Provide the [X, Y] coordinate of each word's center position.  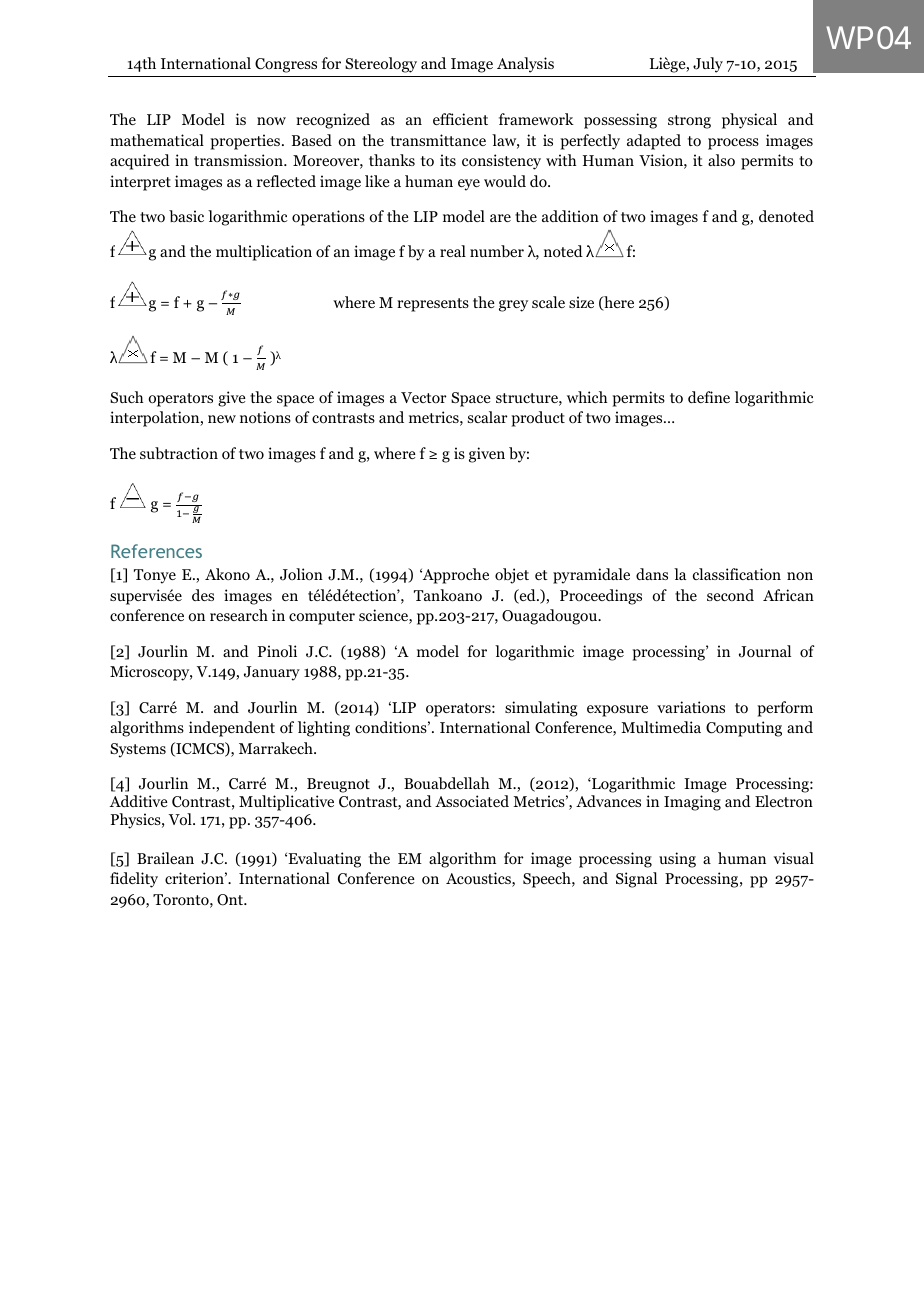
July [708, 65]
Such [127, 397]
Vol [181, 819]
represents [433, 305]
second [730, 595]
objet [512, 576]
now [271, 121]
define [709, 397]
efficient [460, 119]
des [203, 595]
